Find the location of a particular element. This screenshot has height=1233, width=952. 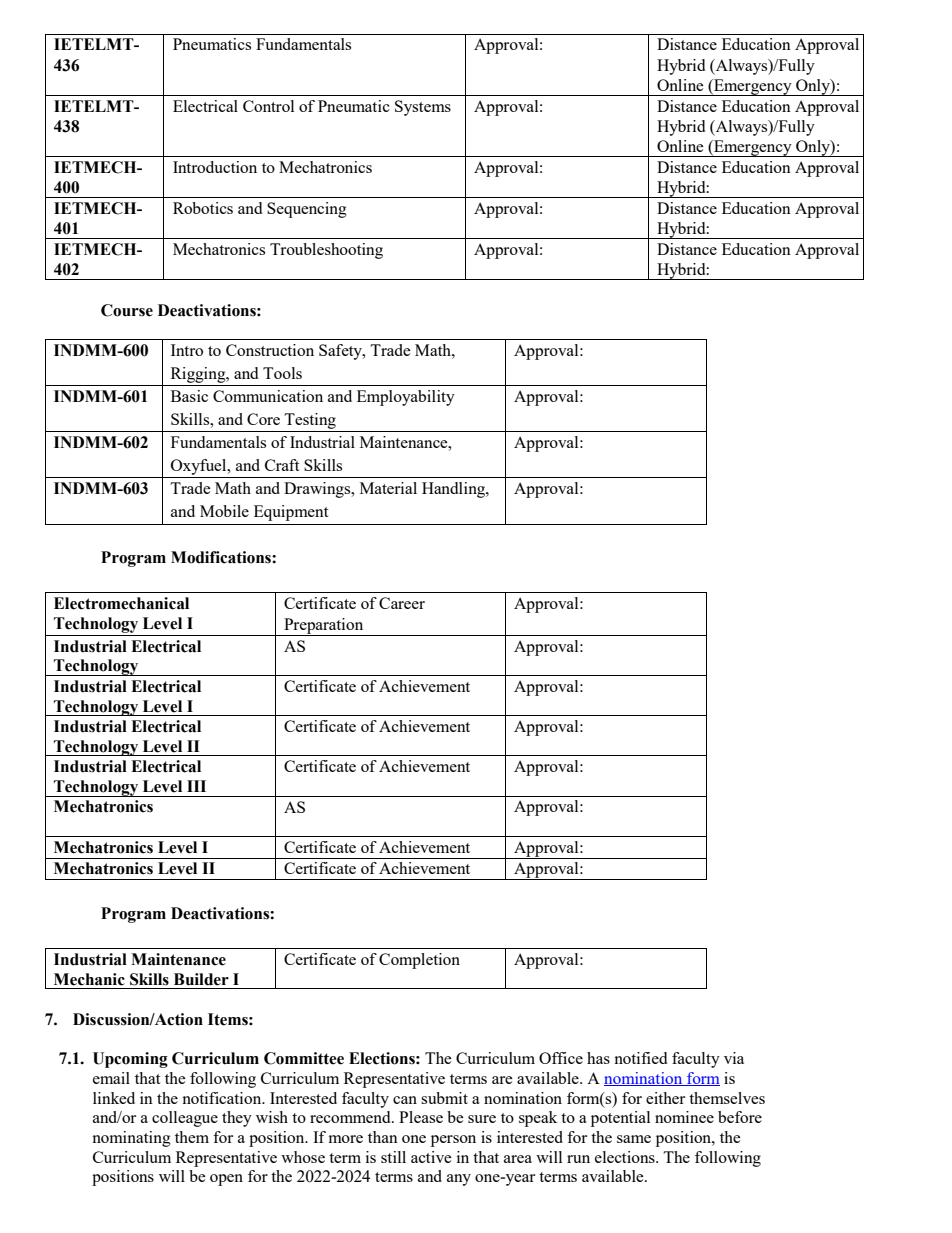

III is located at coordinates (196, 786).
